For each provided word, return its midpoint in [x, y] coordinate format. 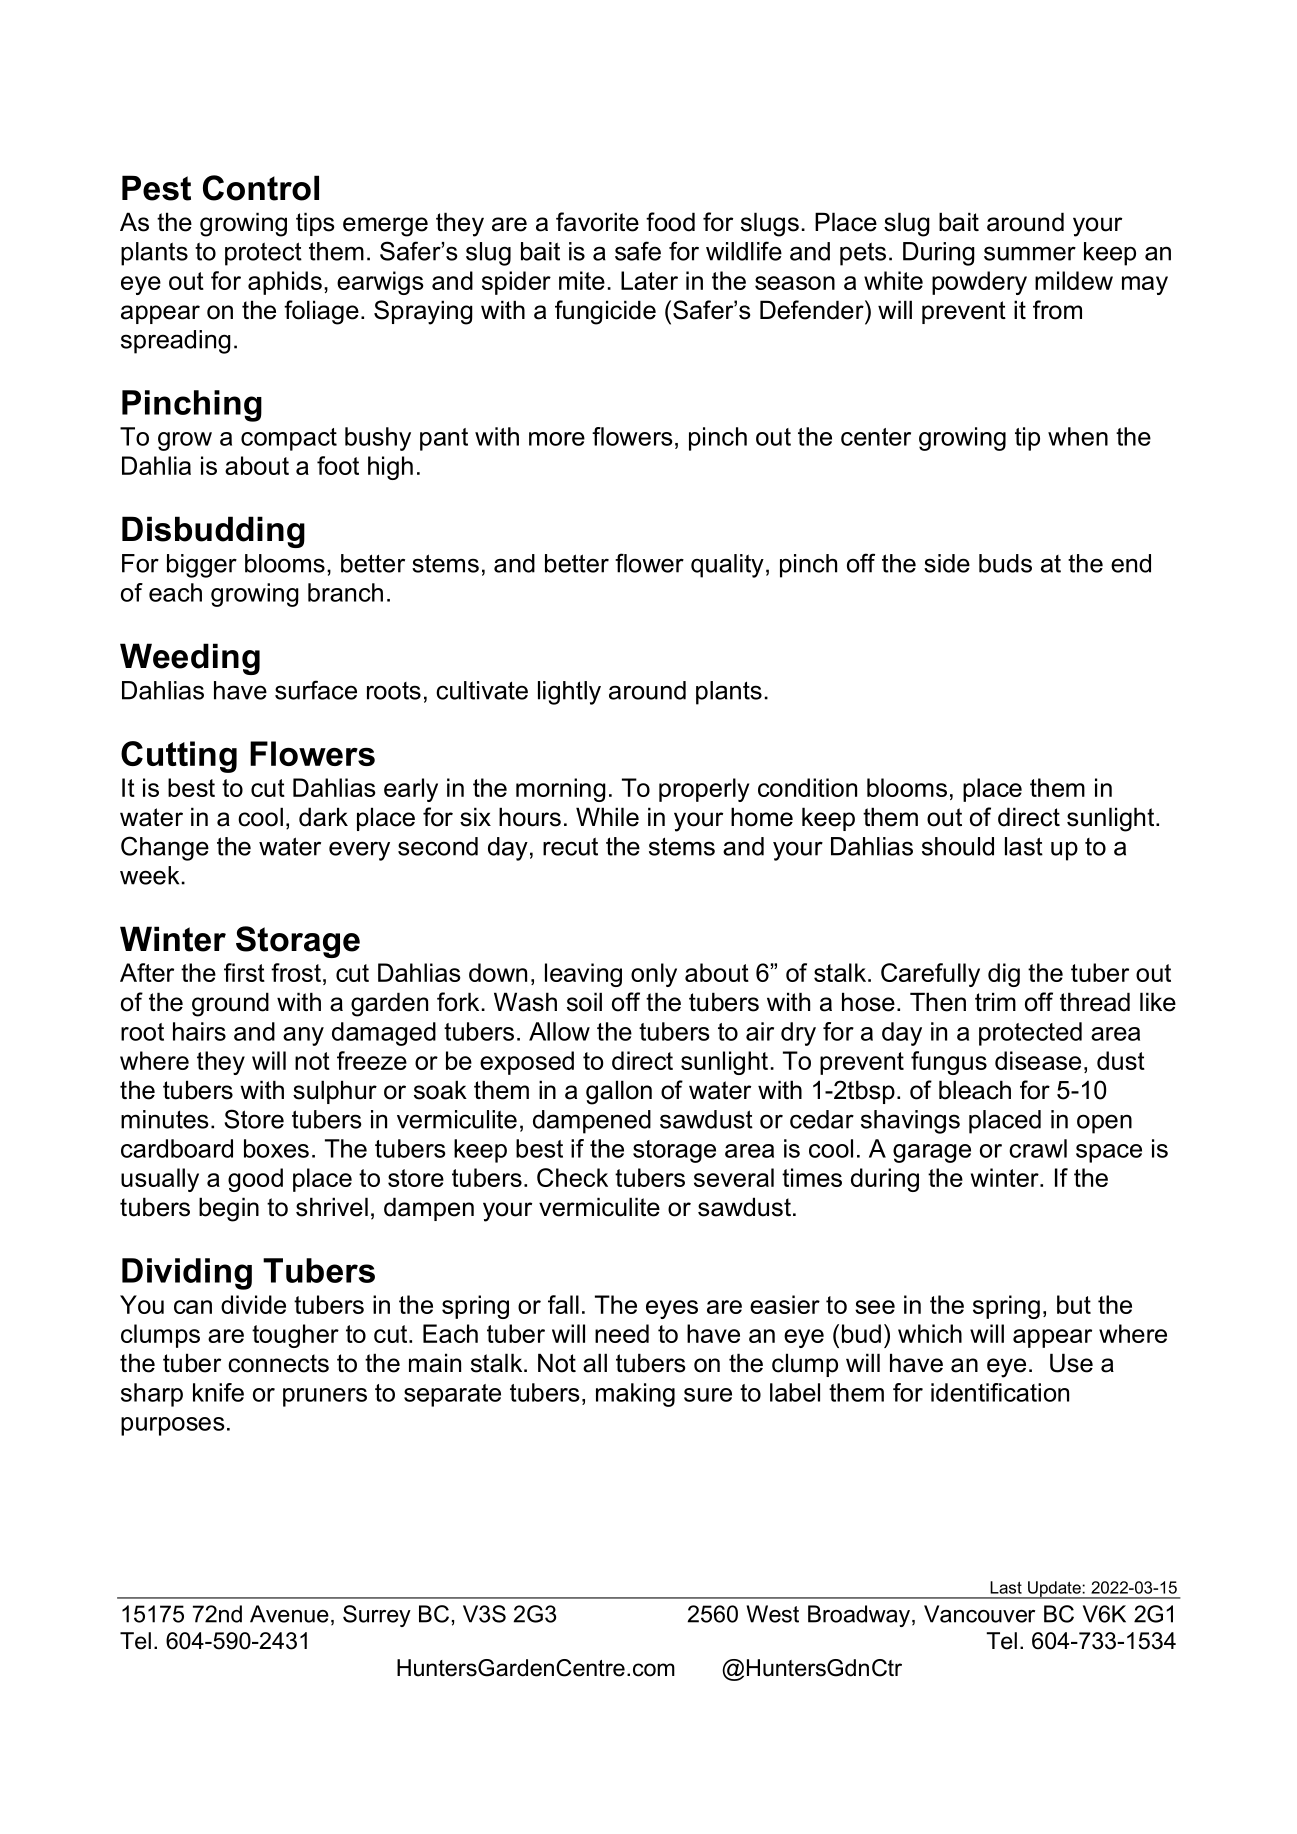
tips [315, 224]
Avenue [289, 1614]
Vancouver [979, 1614]
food [670, 222]
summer [1030, 253]
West [772, 1614]
